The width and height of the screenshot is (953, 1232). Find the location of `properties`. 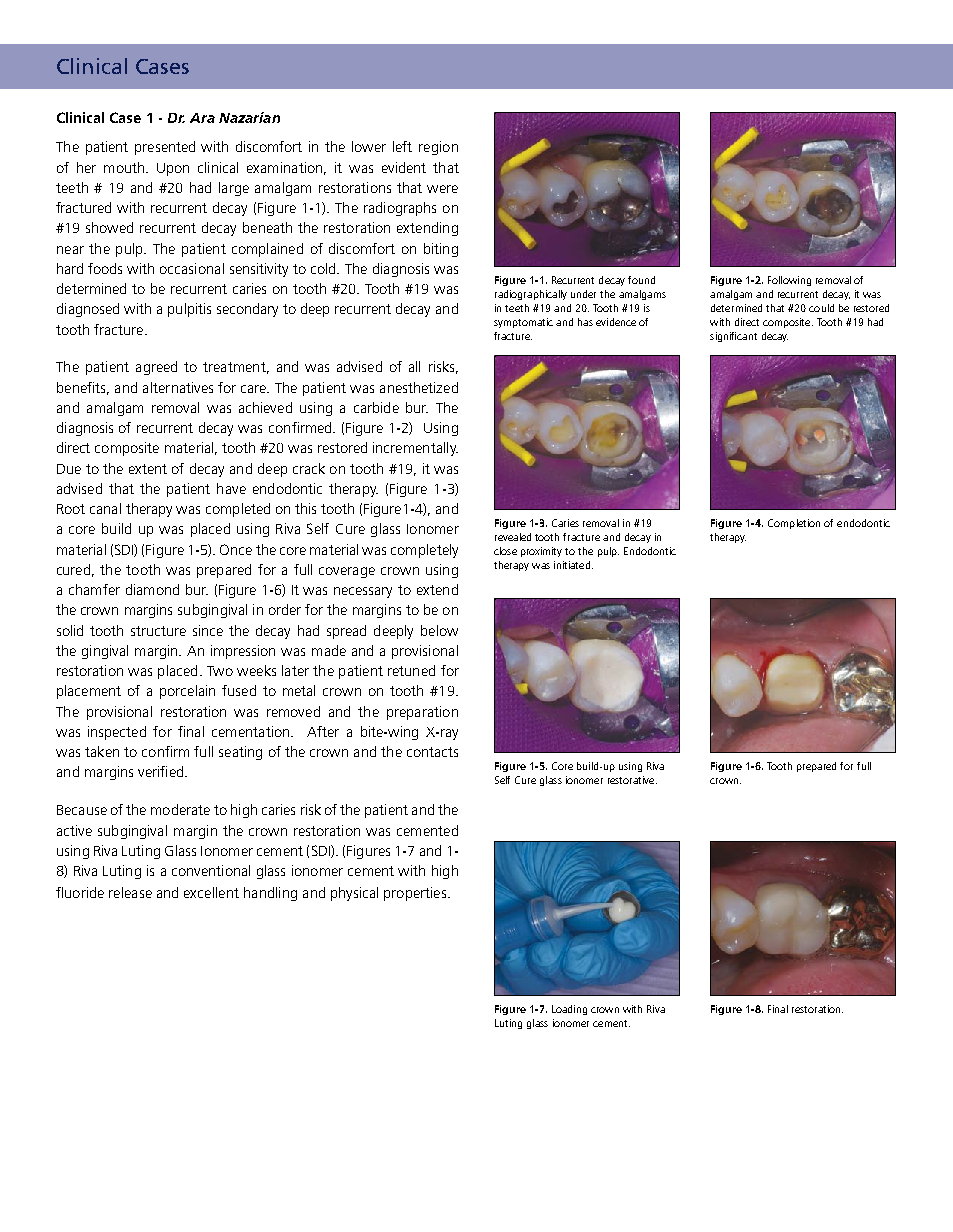

properties is located at coordinates (416, 894).
